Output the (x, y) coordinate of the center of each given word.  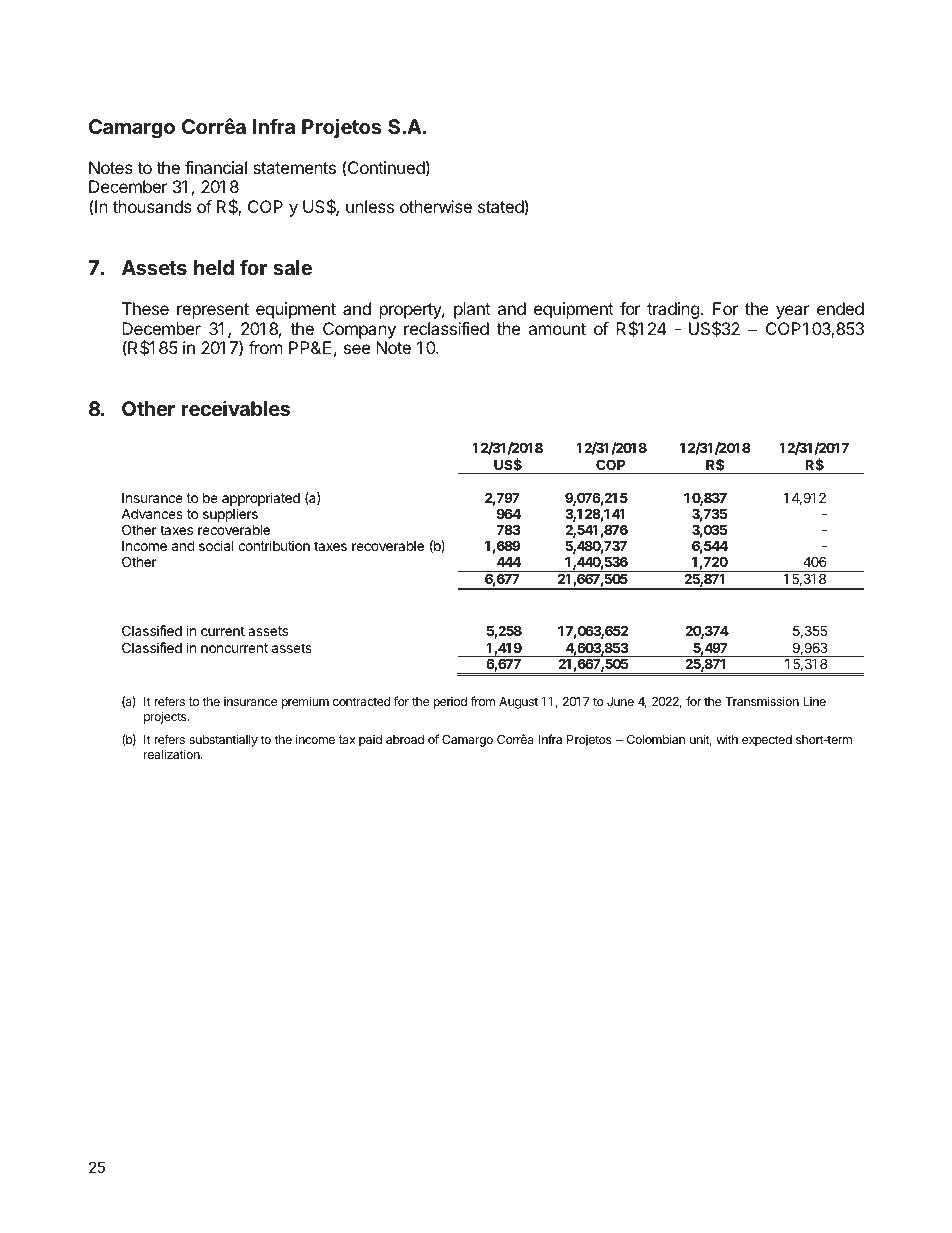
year (793, 312)
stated (501, 206)
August (518, 703)
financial (216, 167)
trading (673, 310)
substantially (223, 740)
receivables (235, 408)
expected (767, 741)
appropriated (261, 499)
